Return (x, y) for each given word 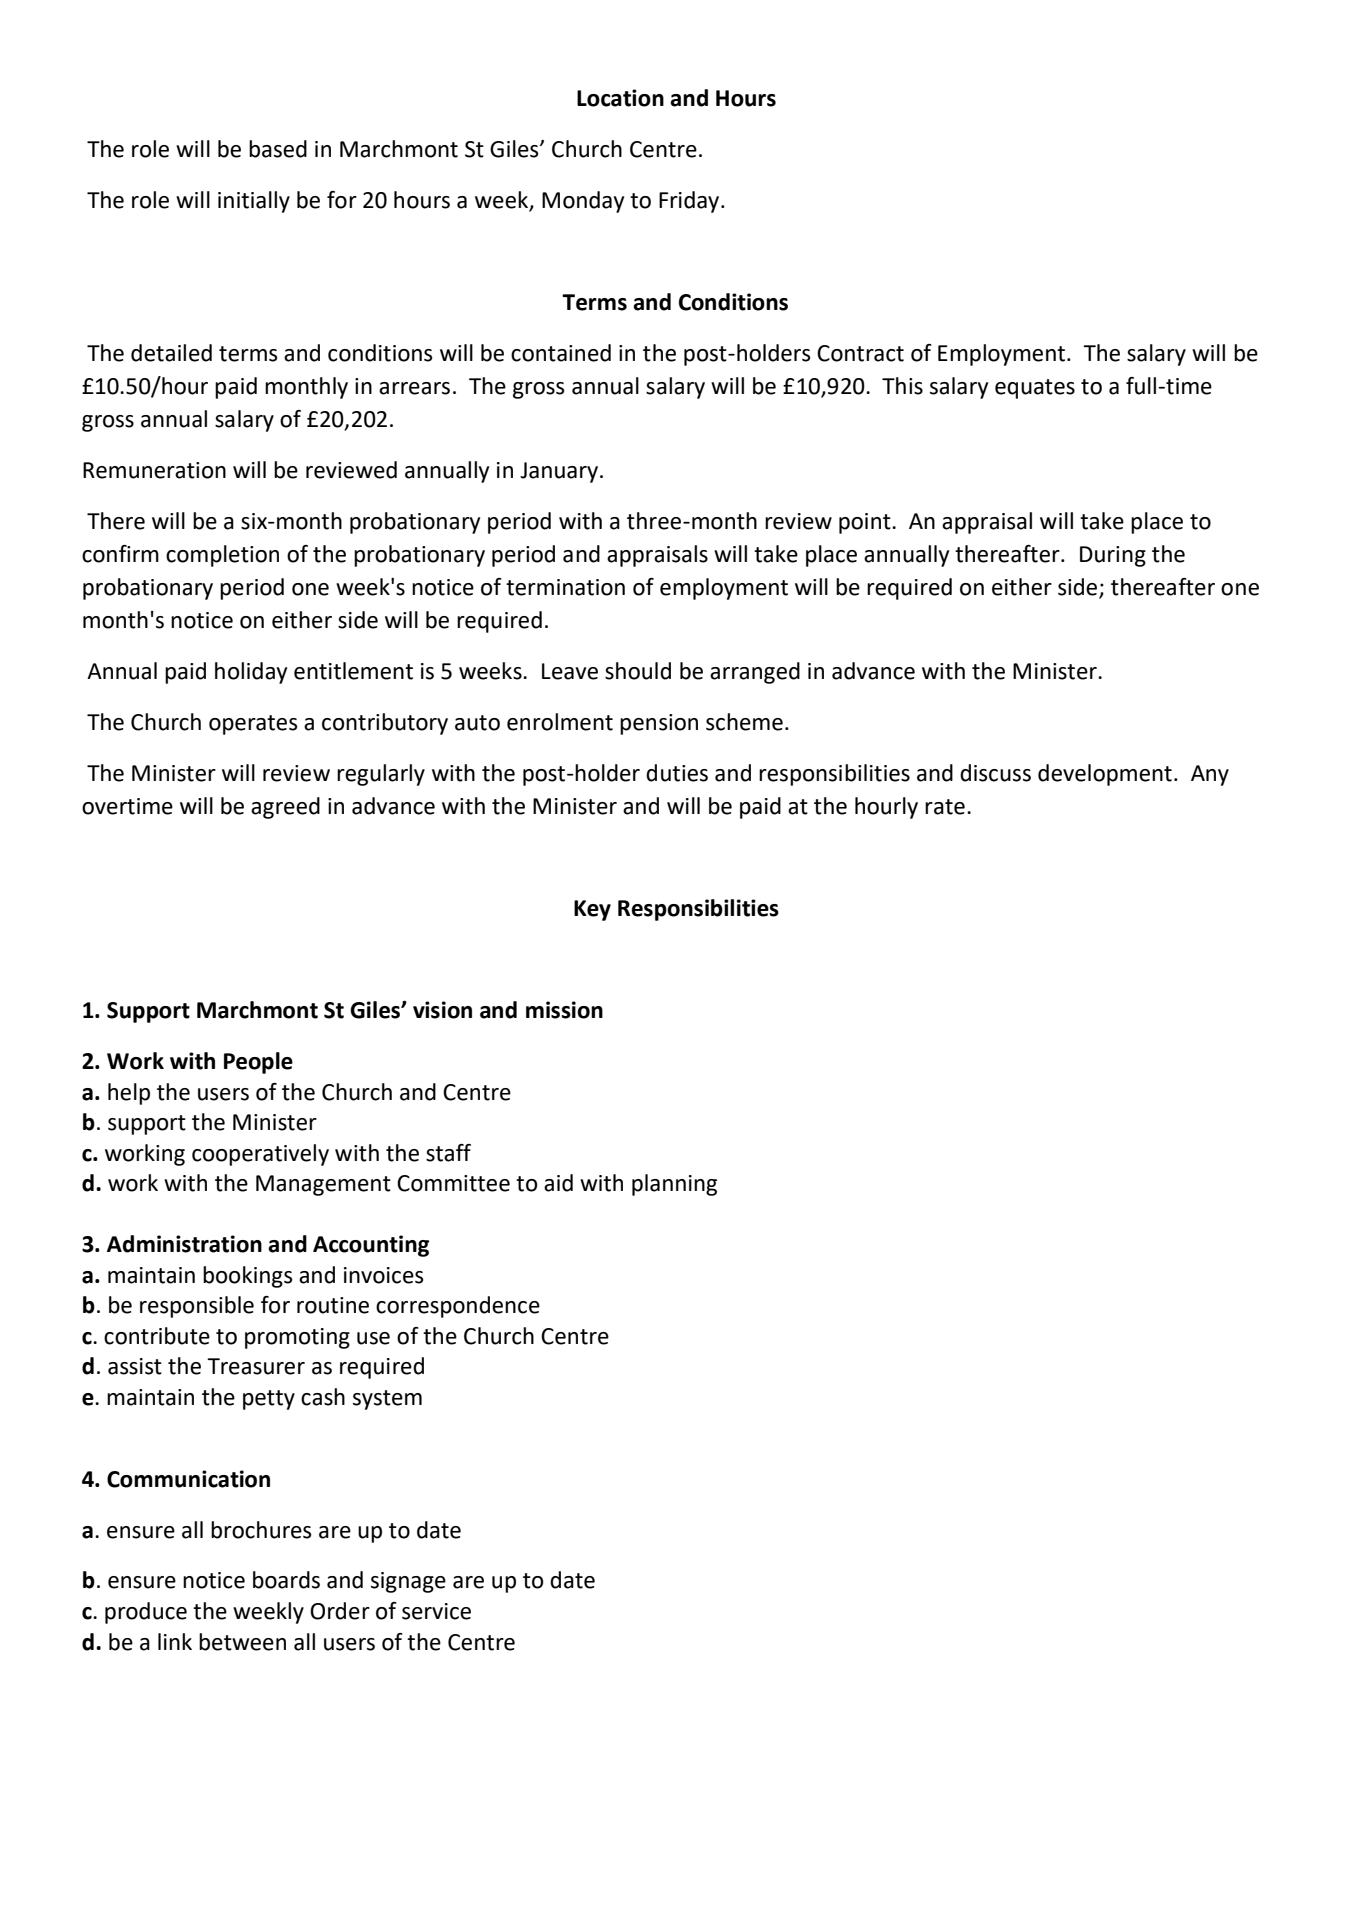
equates (1035, 389)
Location (620, 98)
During (1113, 556)
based (278, 149)
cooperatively (260, 1155)
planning (674, 1185)
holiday (251, 673)
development (1105, 775)
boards (286, 1580)
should (638, 671)
